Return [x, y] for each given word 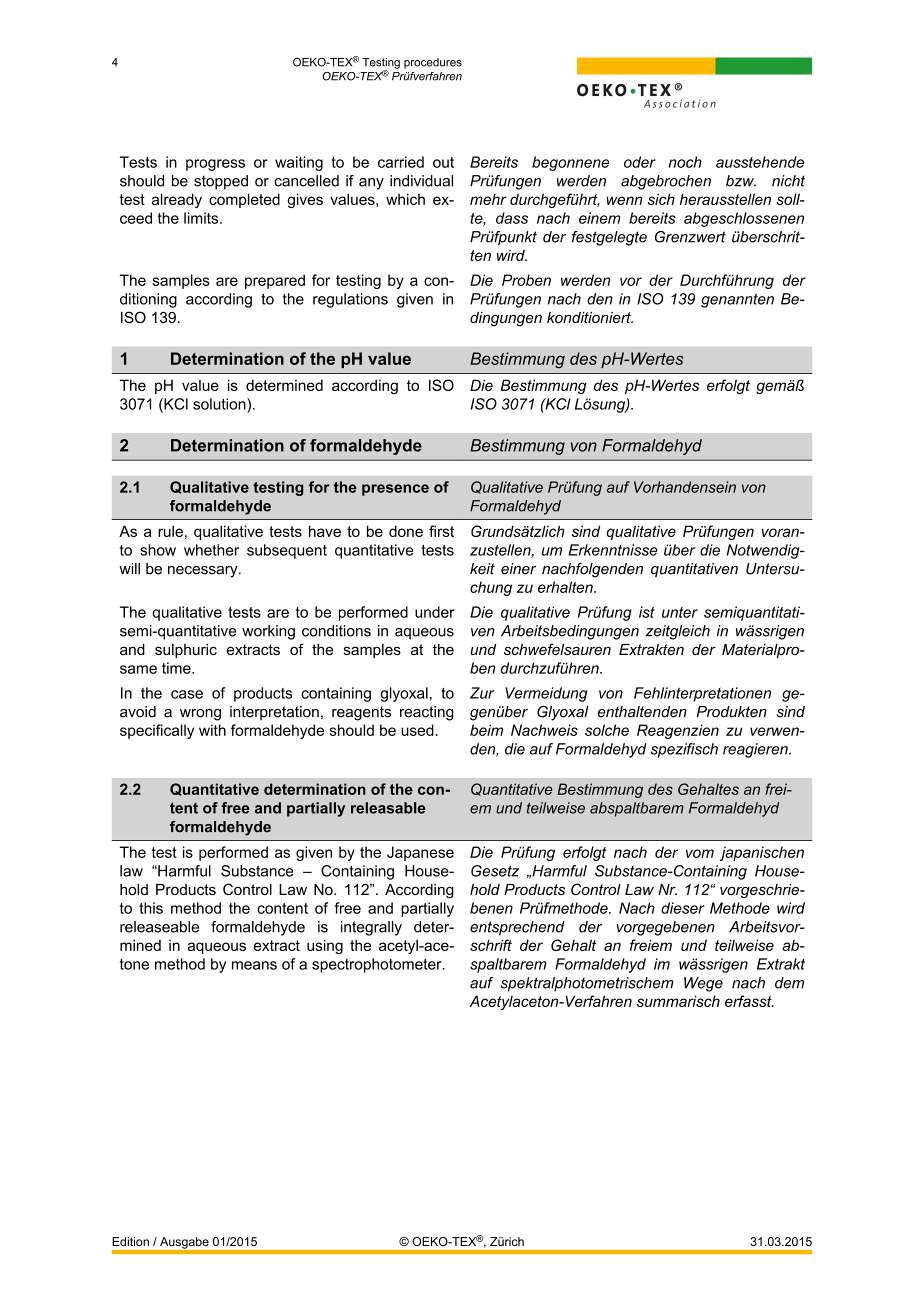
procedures [433, 63]
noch [685, 162]
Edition [130, 1241]
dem [789, 983]
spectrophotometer [378, 965]
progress [215, 165]
